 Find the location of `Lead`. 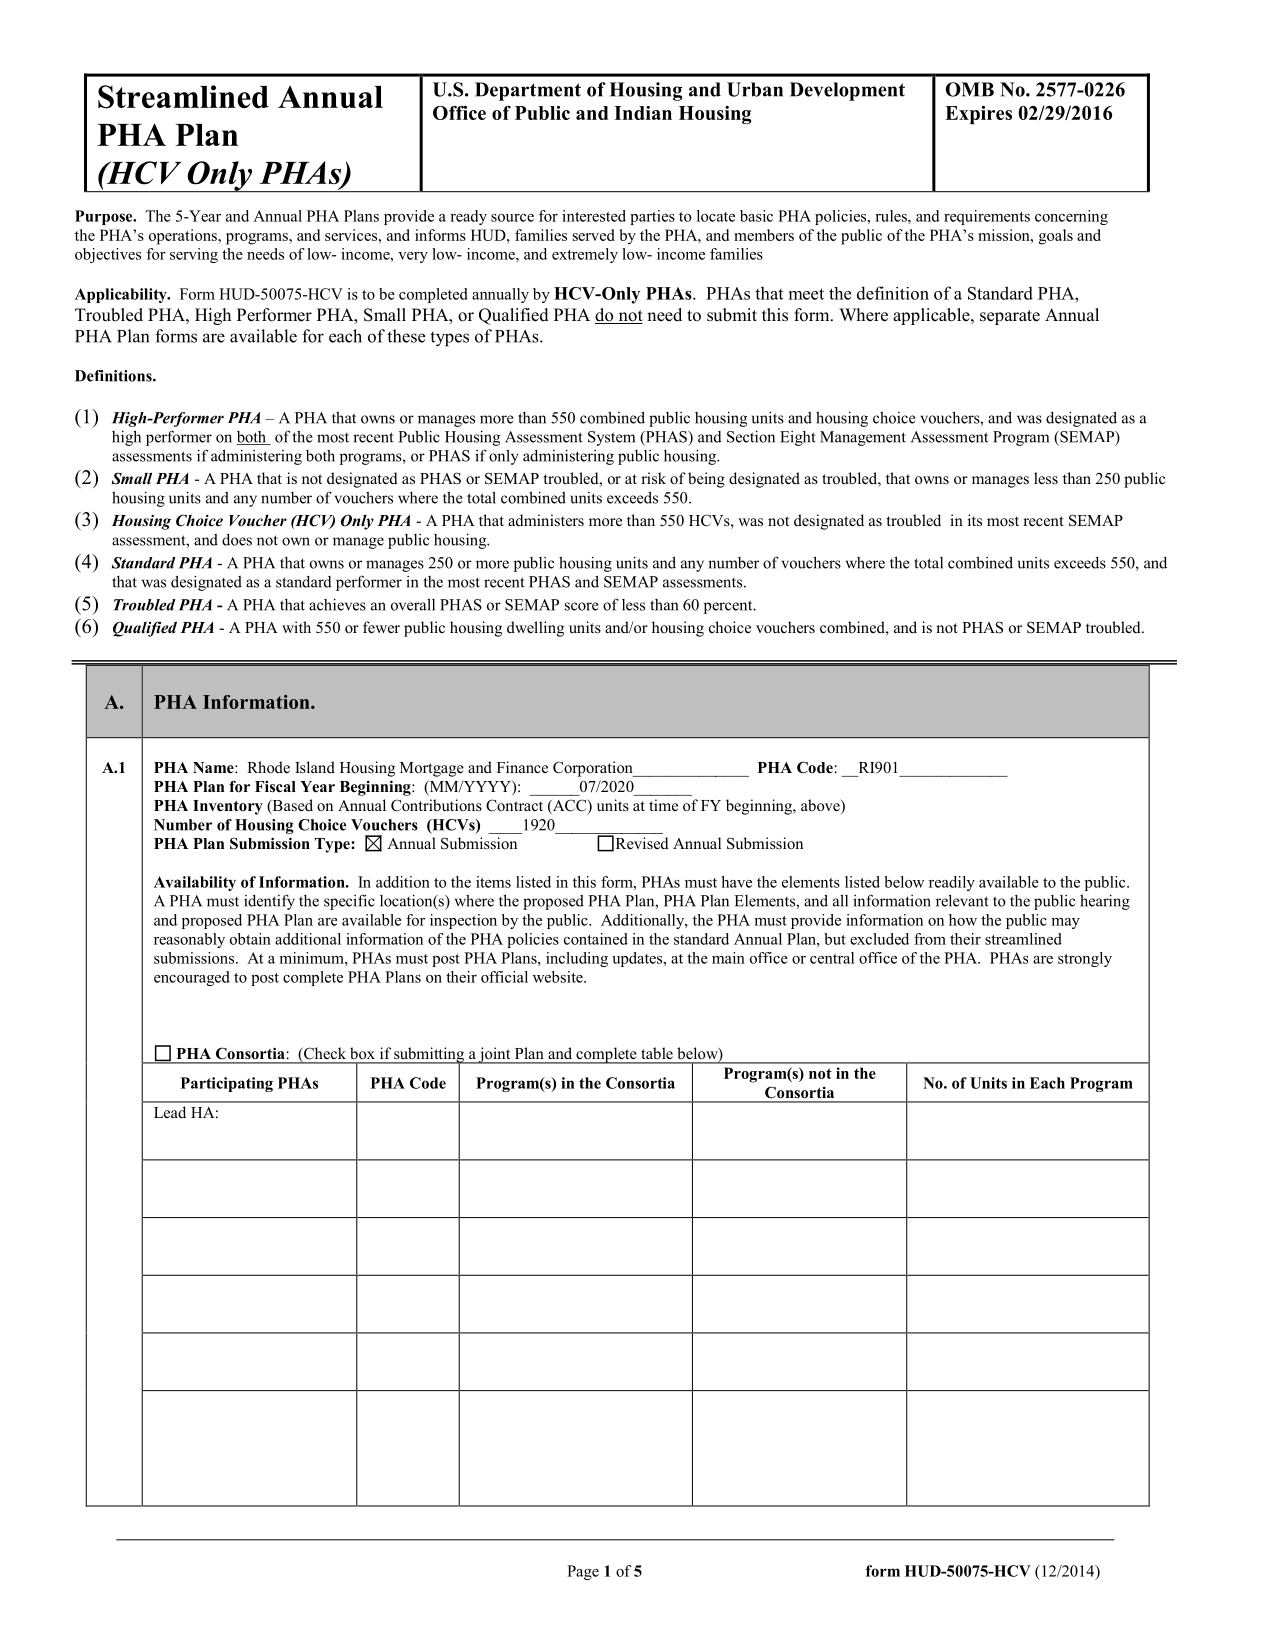

Lead is located at coordinates (170, 1112).
